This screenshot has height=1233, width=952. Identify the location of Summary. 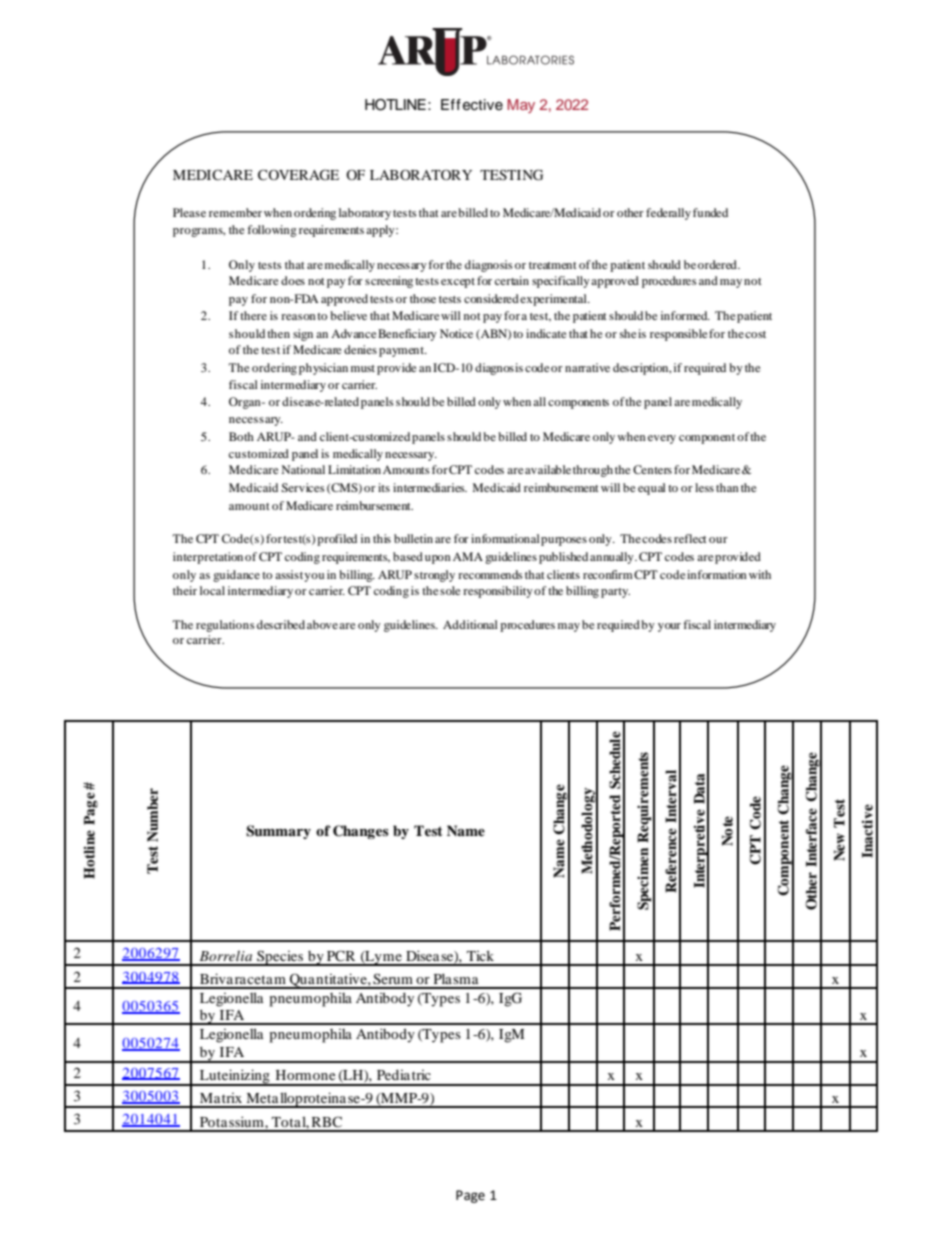
(278, 832).
